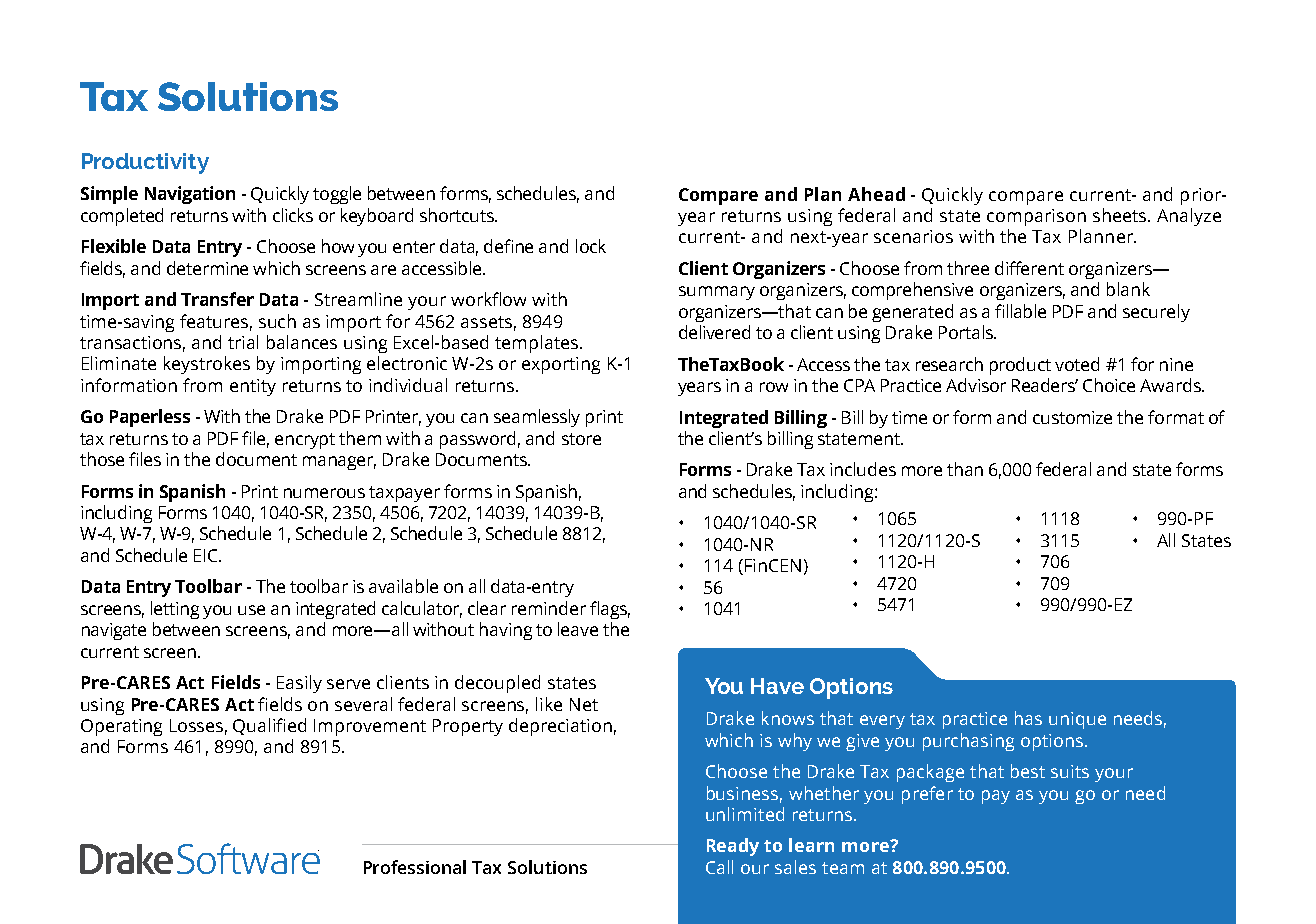  What do you see at coordinates (1036, 217) in the screenshot?
I see `comparison` at bounding box center [1036, 217].
